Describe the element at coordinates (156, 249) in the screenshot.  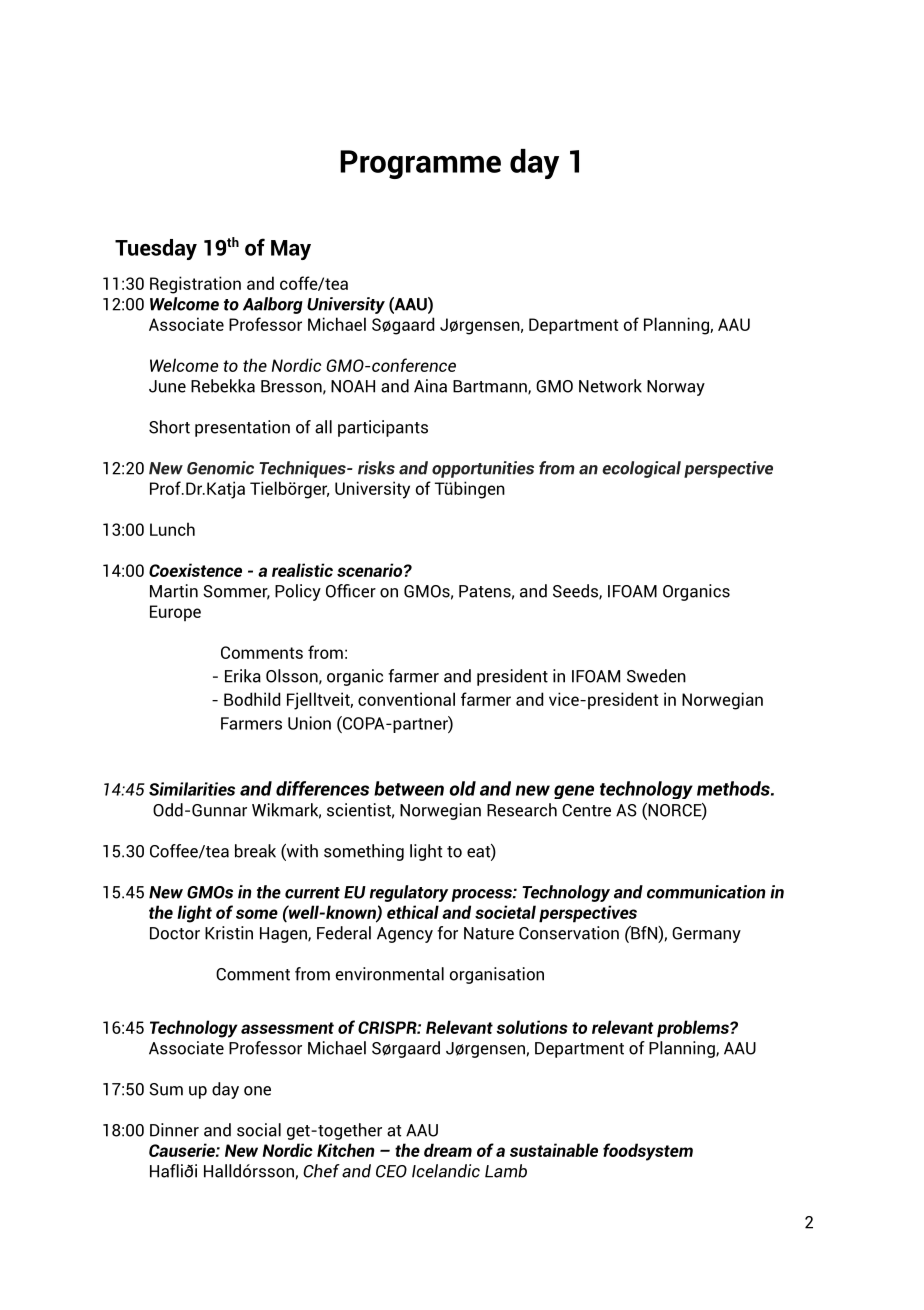
I see `Tuesday` at that location.
